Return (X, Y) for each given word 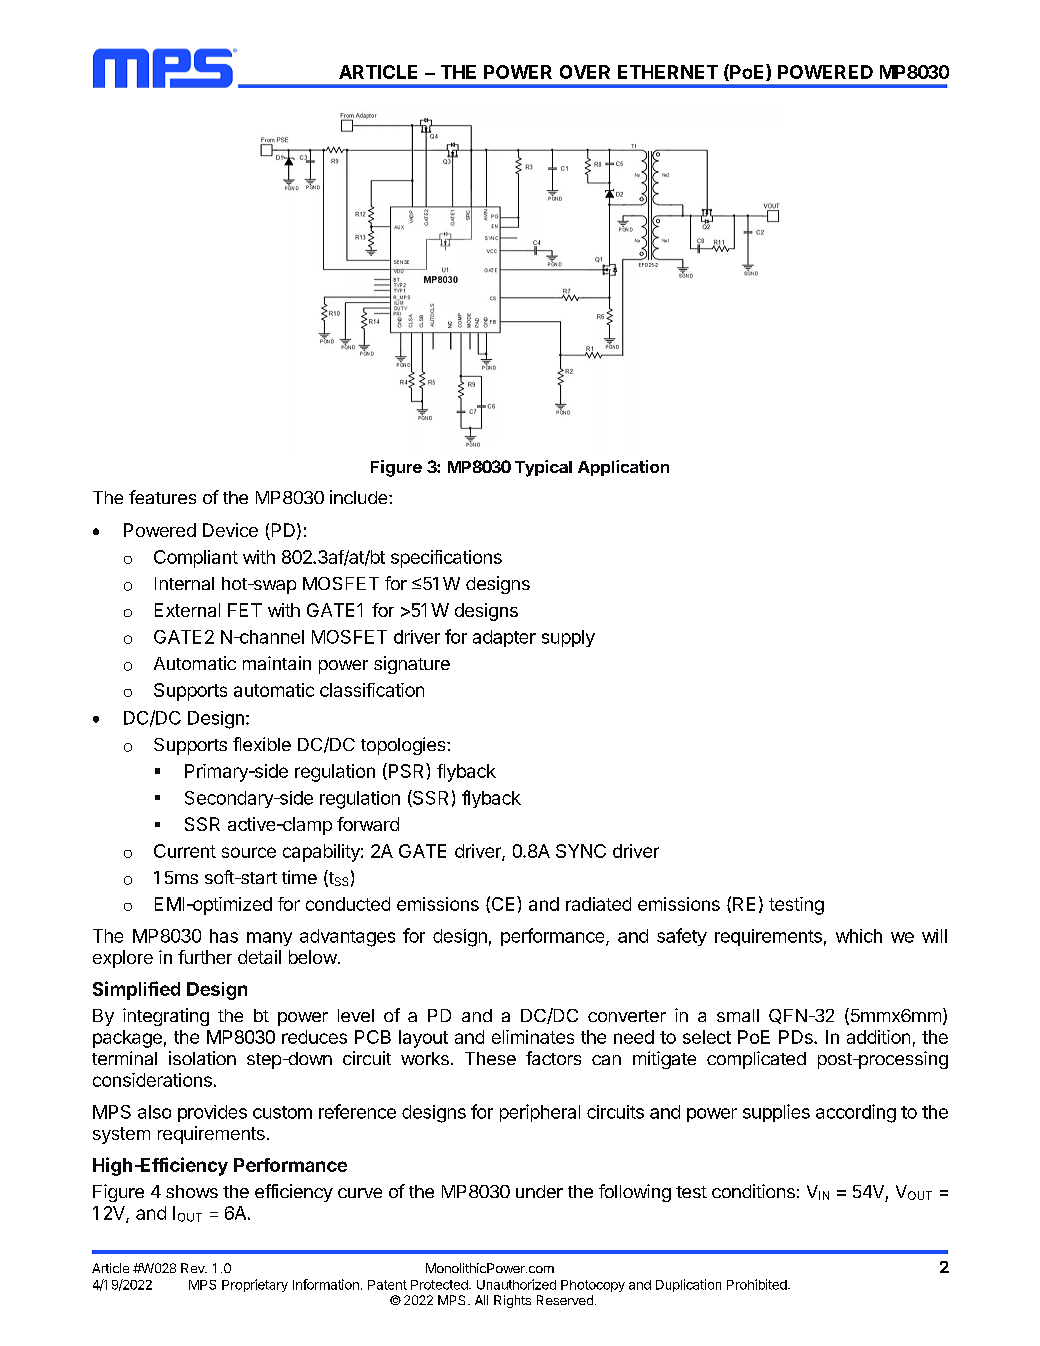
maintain (277, 663)
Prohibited (758, 1284)
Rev (194, 1268)
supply (568, 638)
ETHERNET (668, 72)
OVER (585, 72)
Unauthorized (516, 1284)
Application (623, 468)
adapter (504, 638)
